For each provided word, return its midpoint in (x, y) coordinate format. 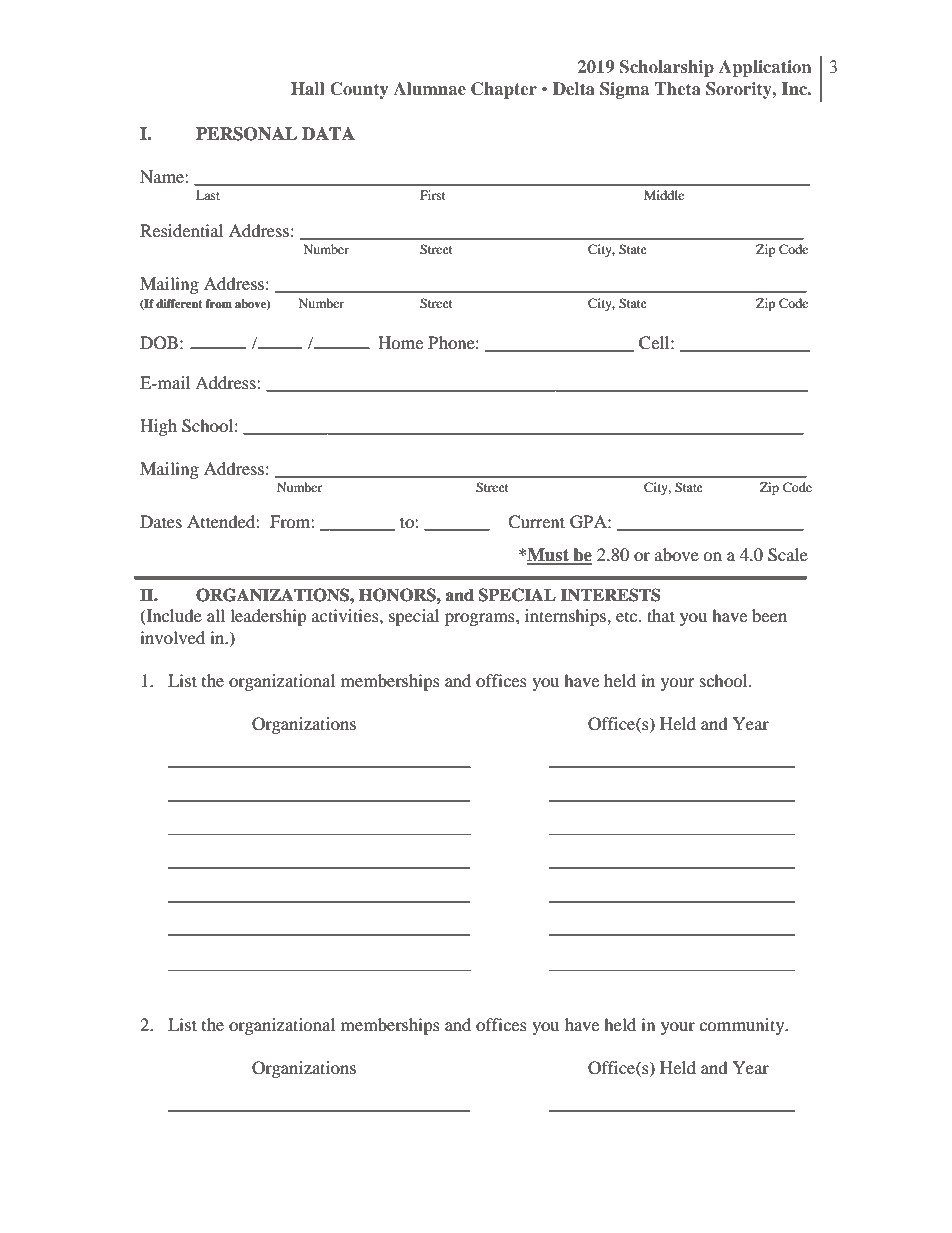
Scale (788, 555)
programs (481, 619)
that (661, 615)
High (158, 427)
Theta (678, 88)
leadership (268, 617)
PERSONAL (246, 134)
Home (400, 342)
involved (172, 637)
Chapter (504, 90)
